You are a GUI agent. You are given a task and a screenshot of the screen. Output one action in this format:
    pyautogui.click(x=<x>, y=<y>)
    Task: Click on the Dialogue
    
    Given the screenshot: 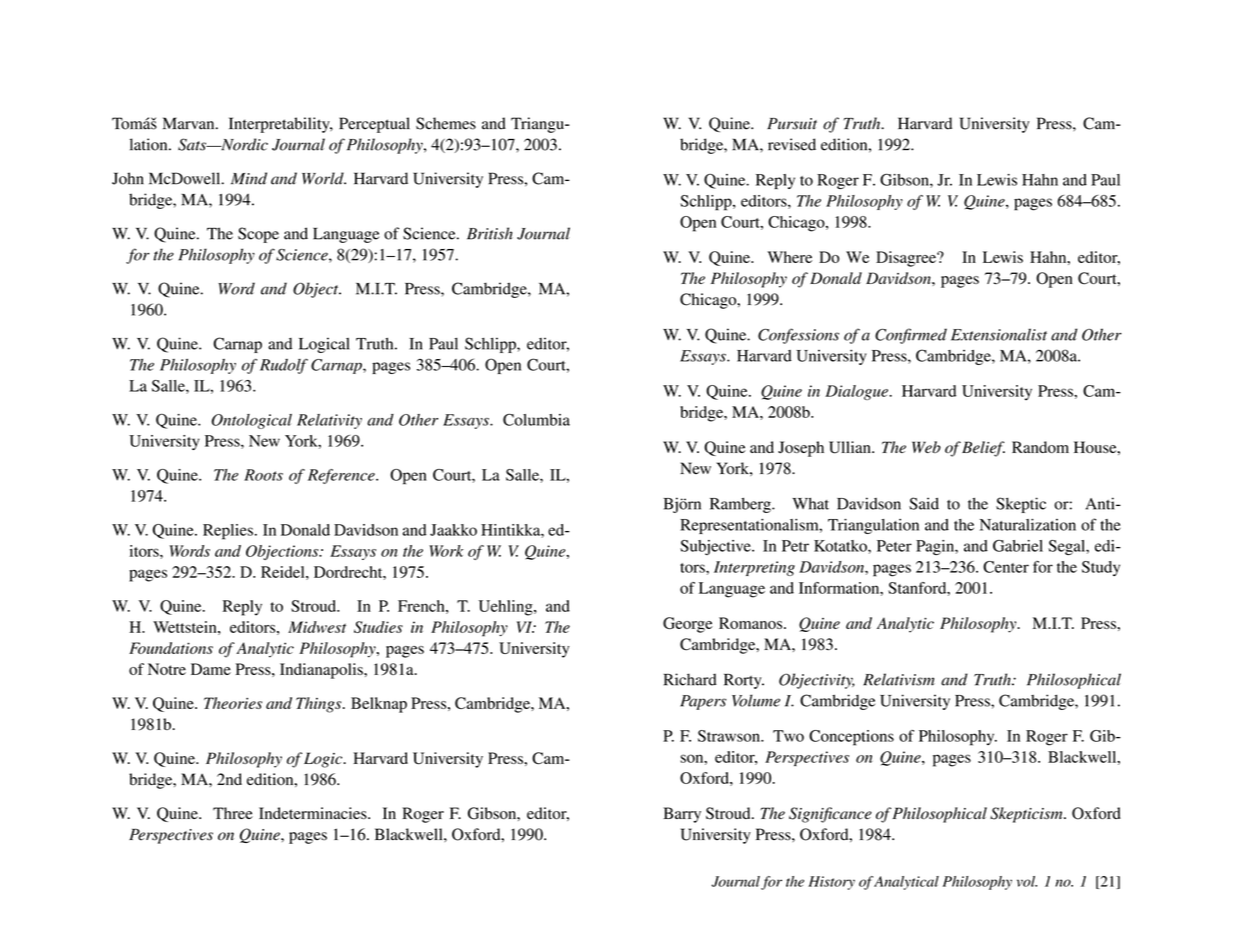 What is the action you would take?
    pyautogui.click(x=857, y=392)
